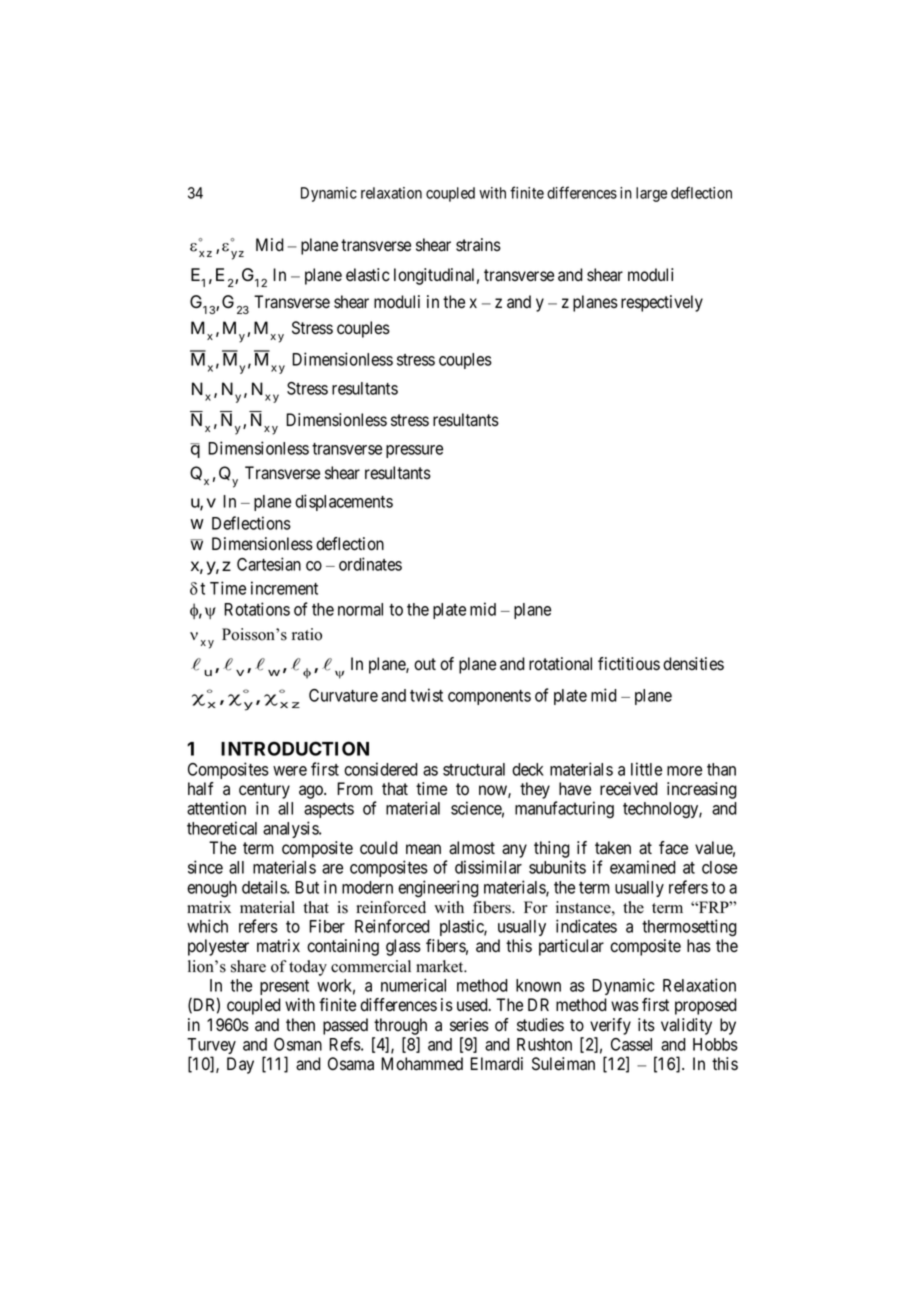  What do you see at coordinates (469, 1025) in the page?
I see `series` at bounding box center [469, 1025].
